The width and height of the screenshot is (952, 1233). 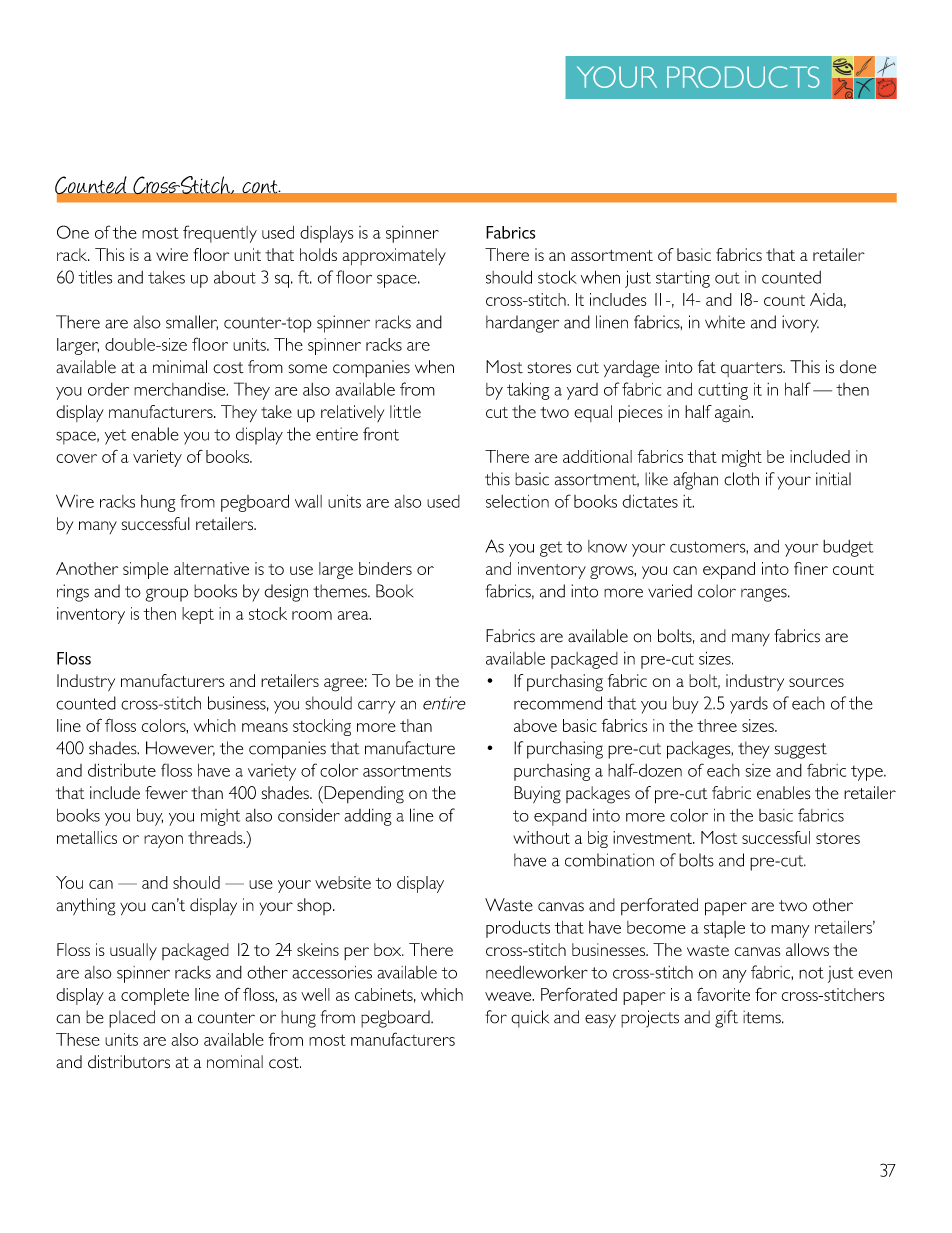 What do you see at coordinates (530, 1019) in the screenshot?
I see `quick` at bounding box center [530, 1019].
